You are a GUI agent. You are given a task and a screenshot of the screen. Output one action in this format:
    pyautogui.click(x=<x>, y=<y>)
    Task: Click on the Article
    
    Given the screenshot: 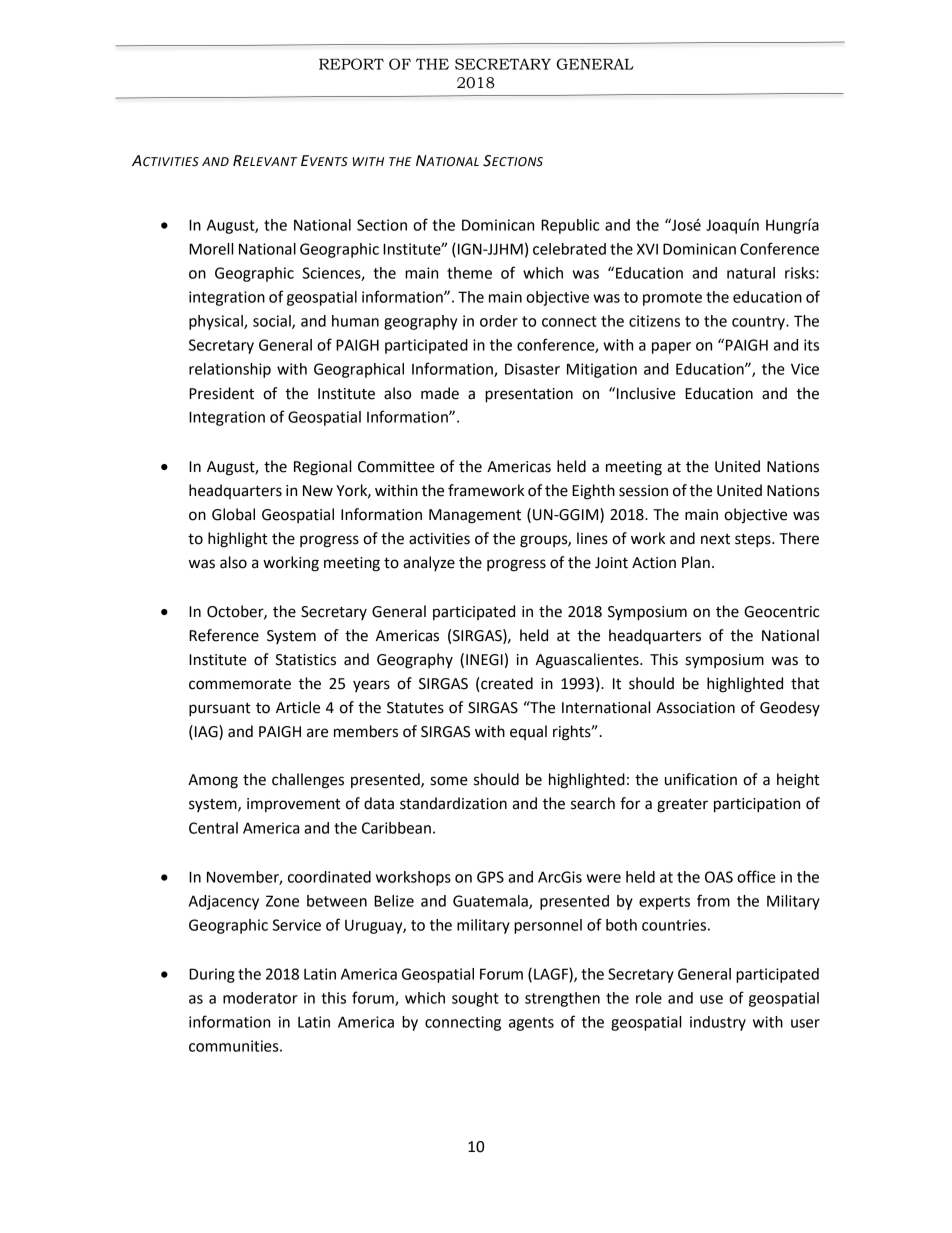 What is the action you would take?
    pyautogui.click(x=298, y=707)
